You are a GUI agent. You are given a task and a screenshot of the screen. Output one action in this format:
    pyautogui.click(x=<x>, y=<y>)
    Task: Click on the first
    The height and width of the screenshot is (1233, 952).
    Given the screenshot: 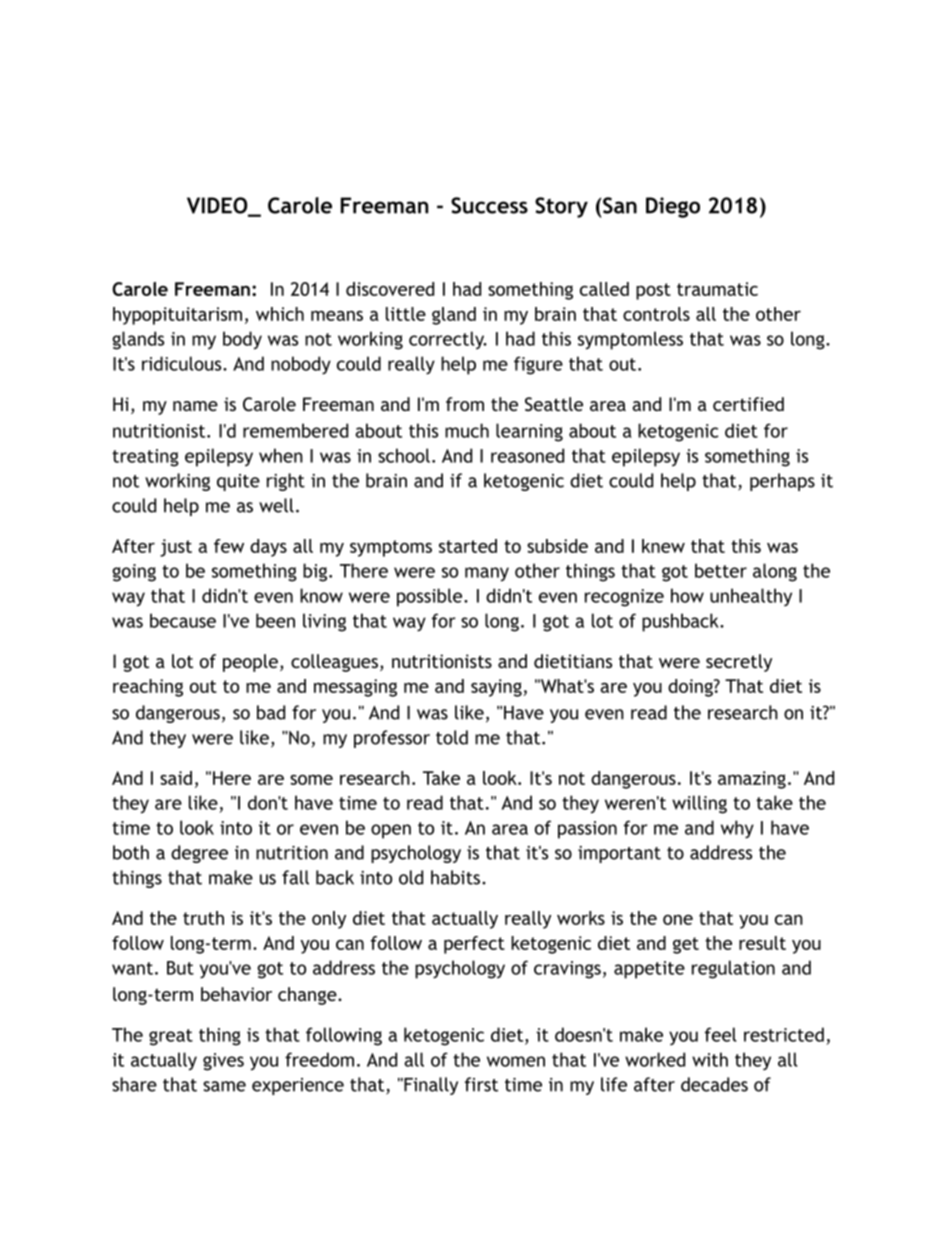 What is the action you would take?
    pyautogui.click(x=481, y=1084)
